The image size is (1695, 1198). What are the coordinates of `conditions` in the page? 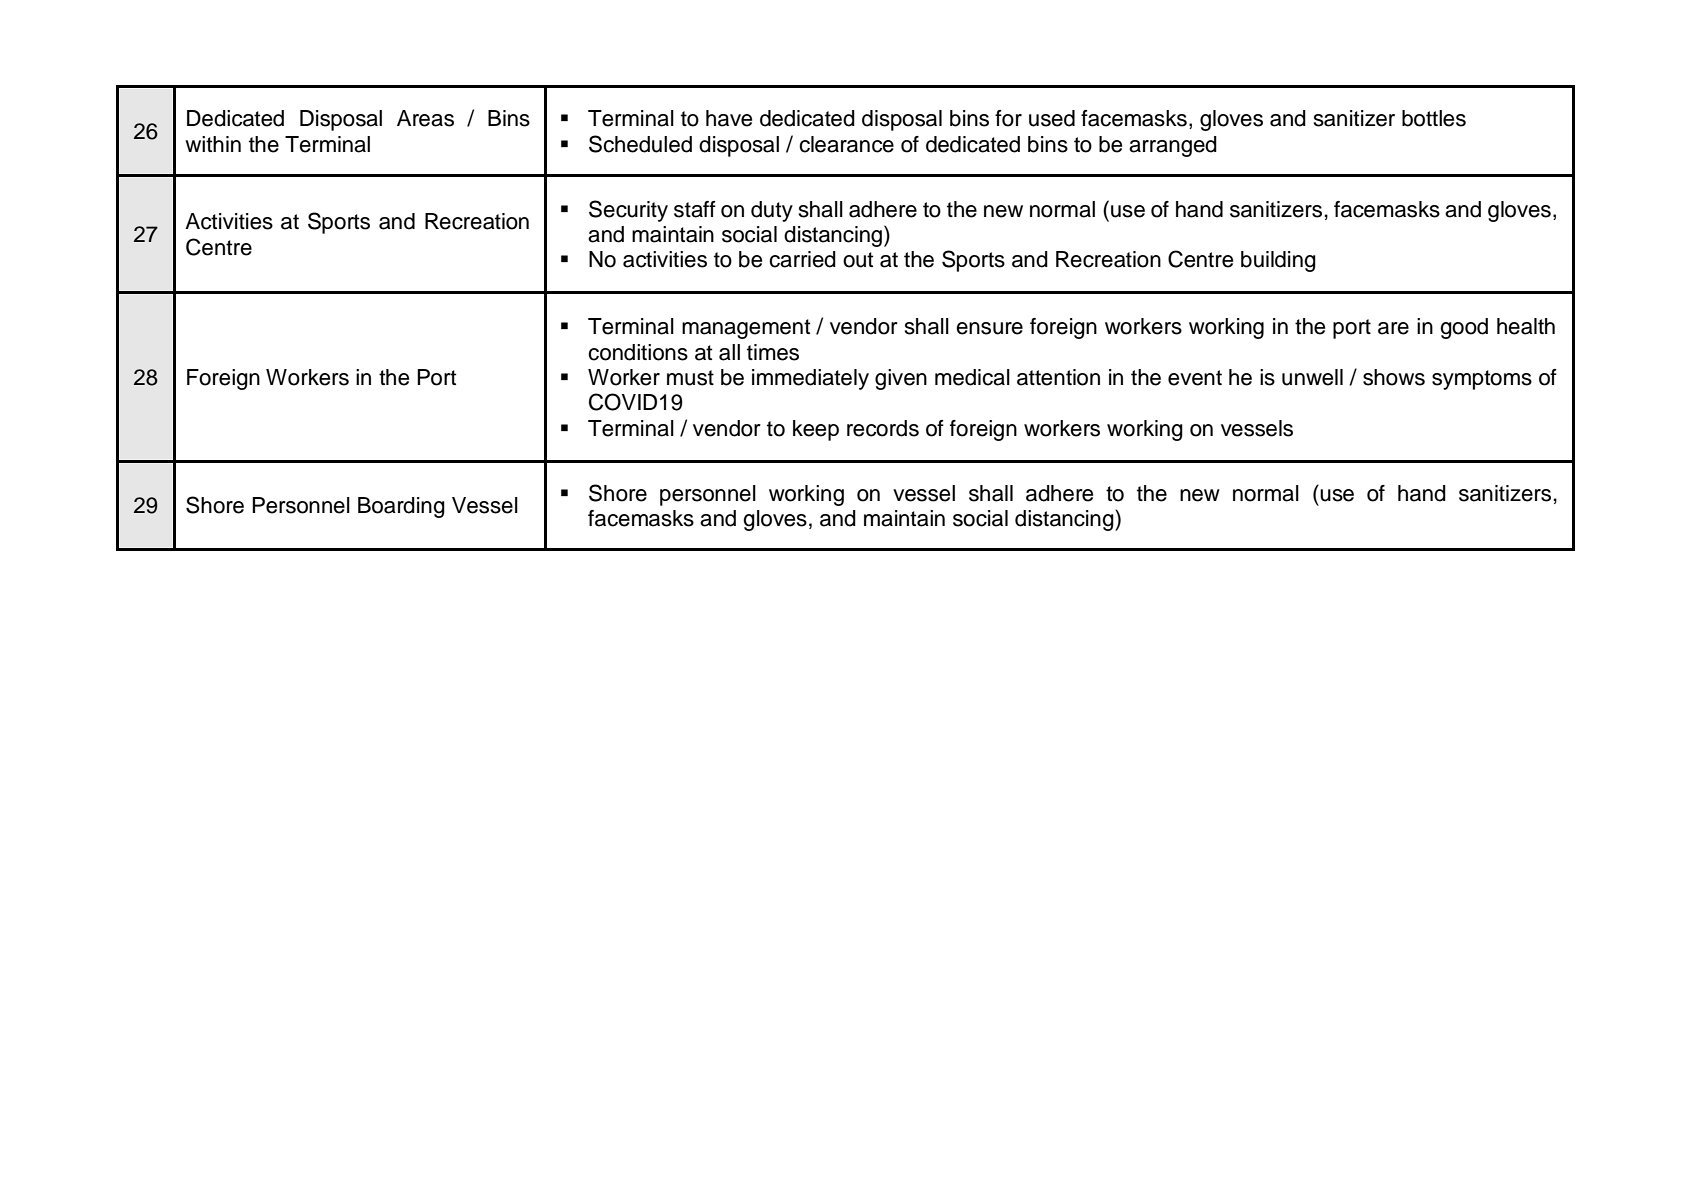 It's located at (638, 352).
